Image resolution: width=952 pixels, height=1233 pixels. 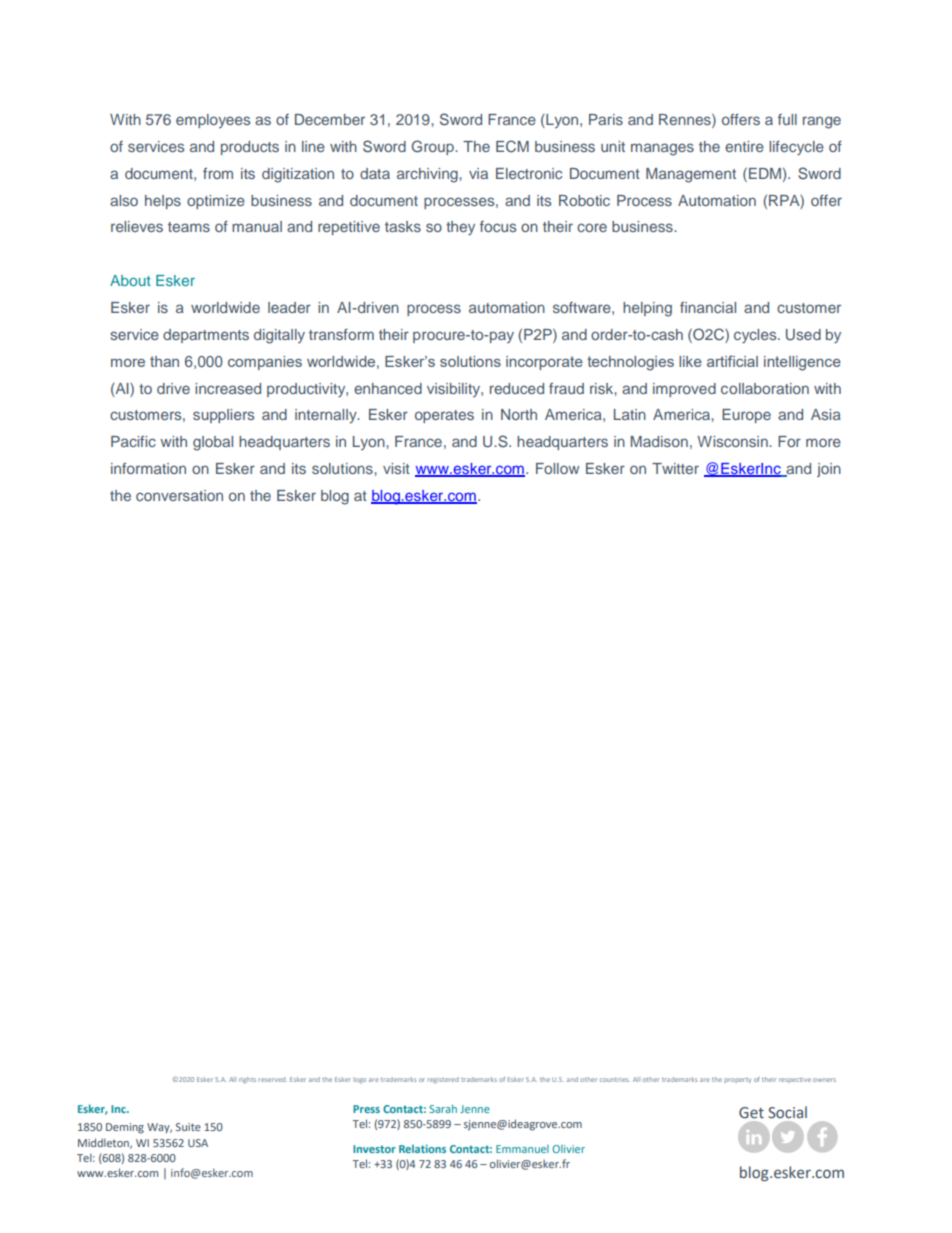 I want to click on Suite, so click(x=188, y=1127).
